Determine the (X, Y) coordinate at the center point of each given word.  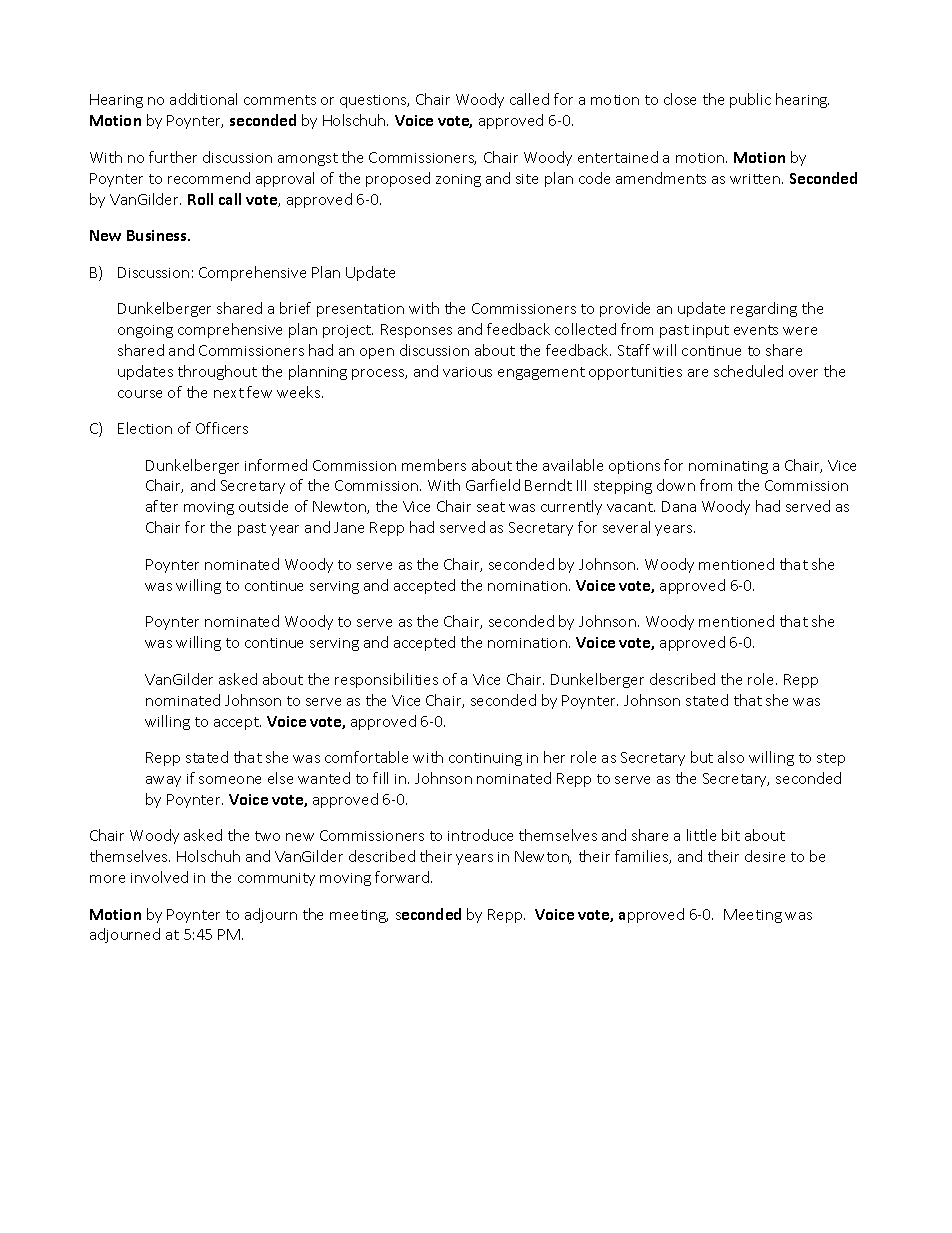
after (162, 506)
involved (159, 877)
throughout (217, 372)
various (467, 372)
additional (203, 99)
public (750, 100)
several (626, 527)
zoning (458, 180)
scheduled (748, 371)
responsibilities (386, 680)
